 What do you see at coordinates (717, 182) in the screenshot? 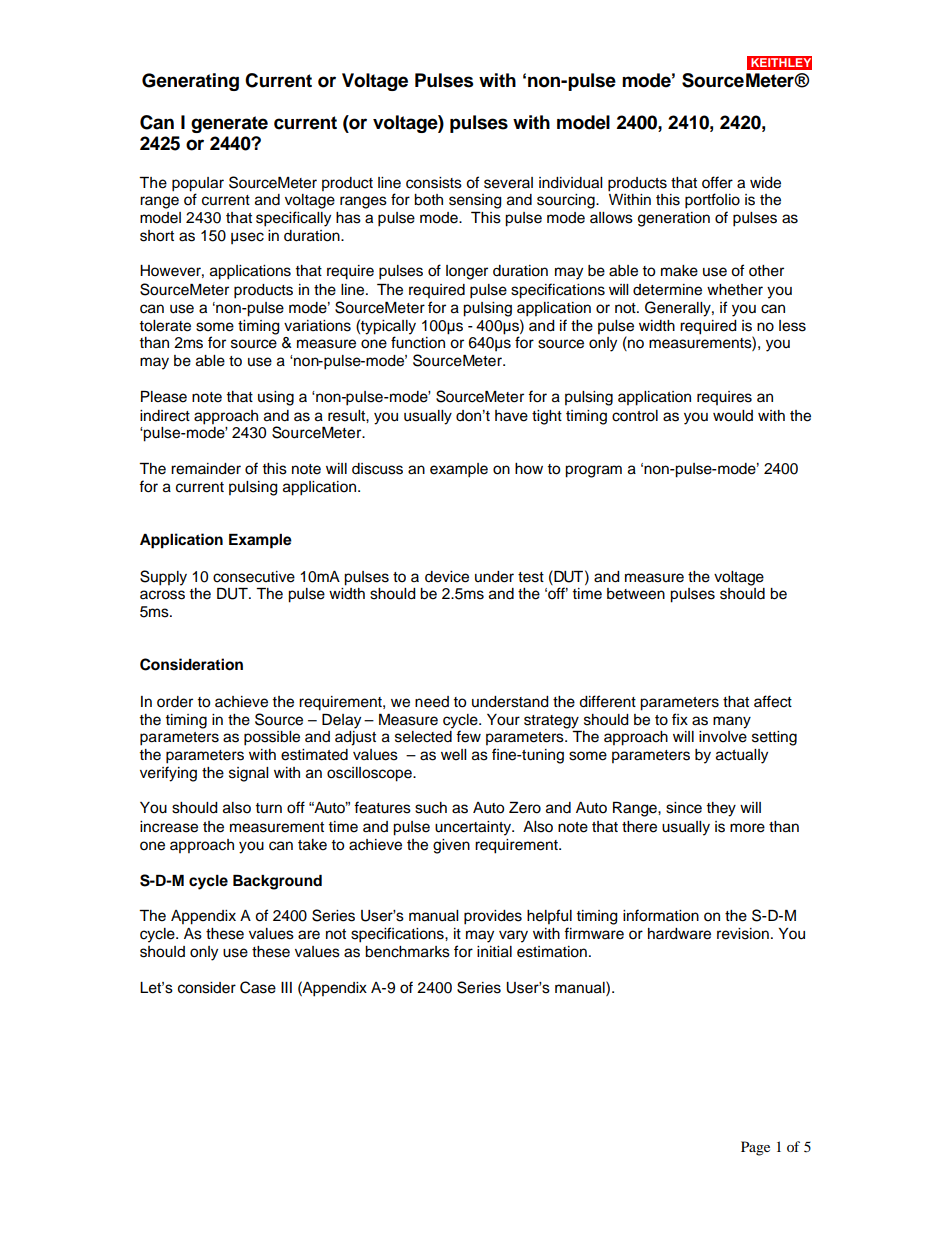
I see `offer` at bounding box center [717, 182].
